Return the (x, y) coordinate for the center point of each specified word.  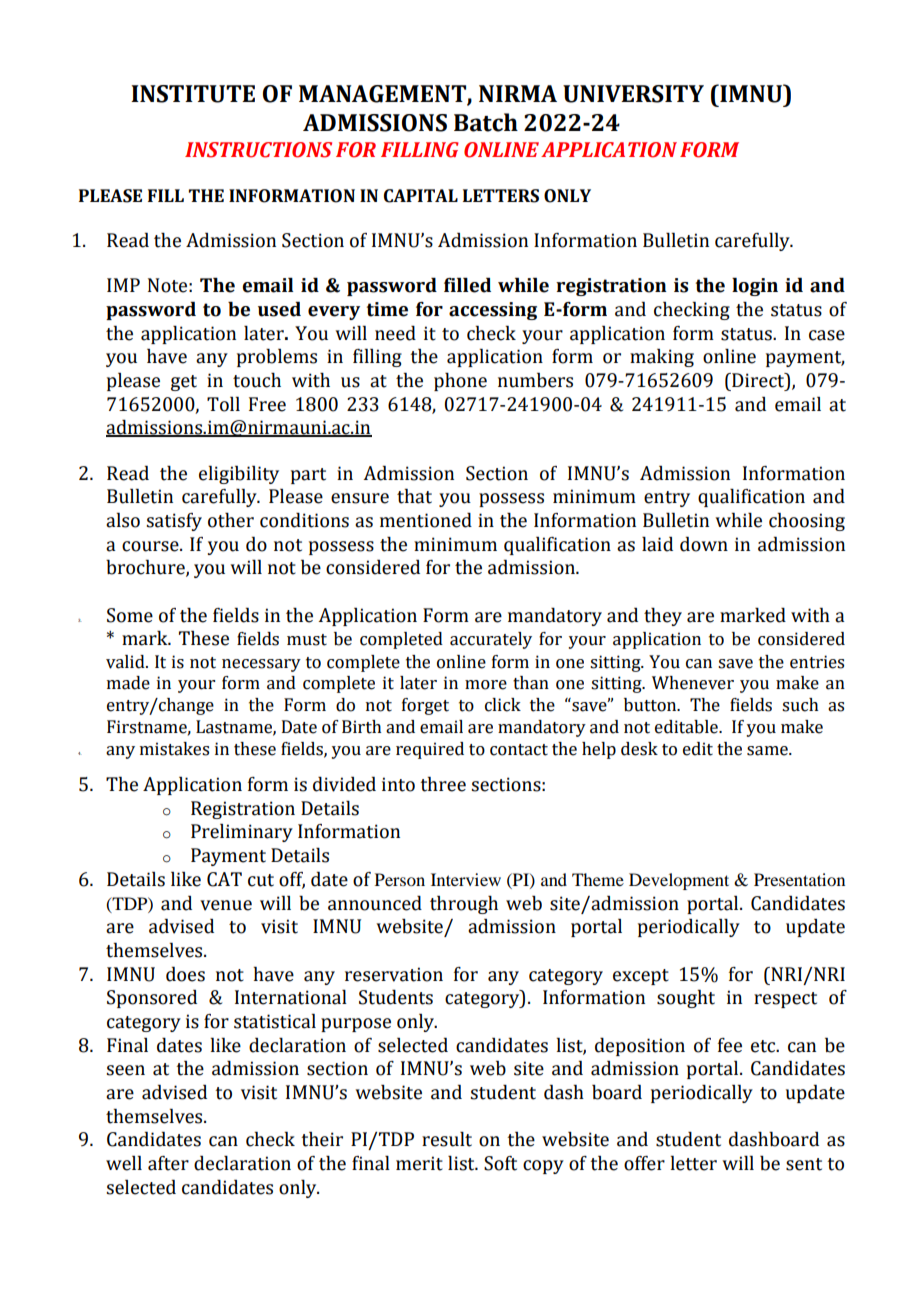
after (168, 1163)
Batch (486, 122)
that (414, 496)
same (768, 751)
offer (644, 1163)
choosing (807, 522)
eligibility (239, 475)
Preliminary (242, 833)
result (447, 1139)
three (443, 784)
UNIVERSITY (633, 94)
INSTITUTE (193, 94)
